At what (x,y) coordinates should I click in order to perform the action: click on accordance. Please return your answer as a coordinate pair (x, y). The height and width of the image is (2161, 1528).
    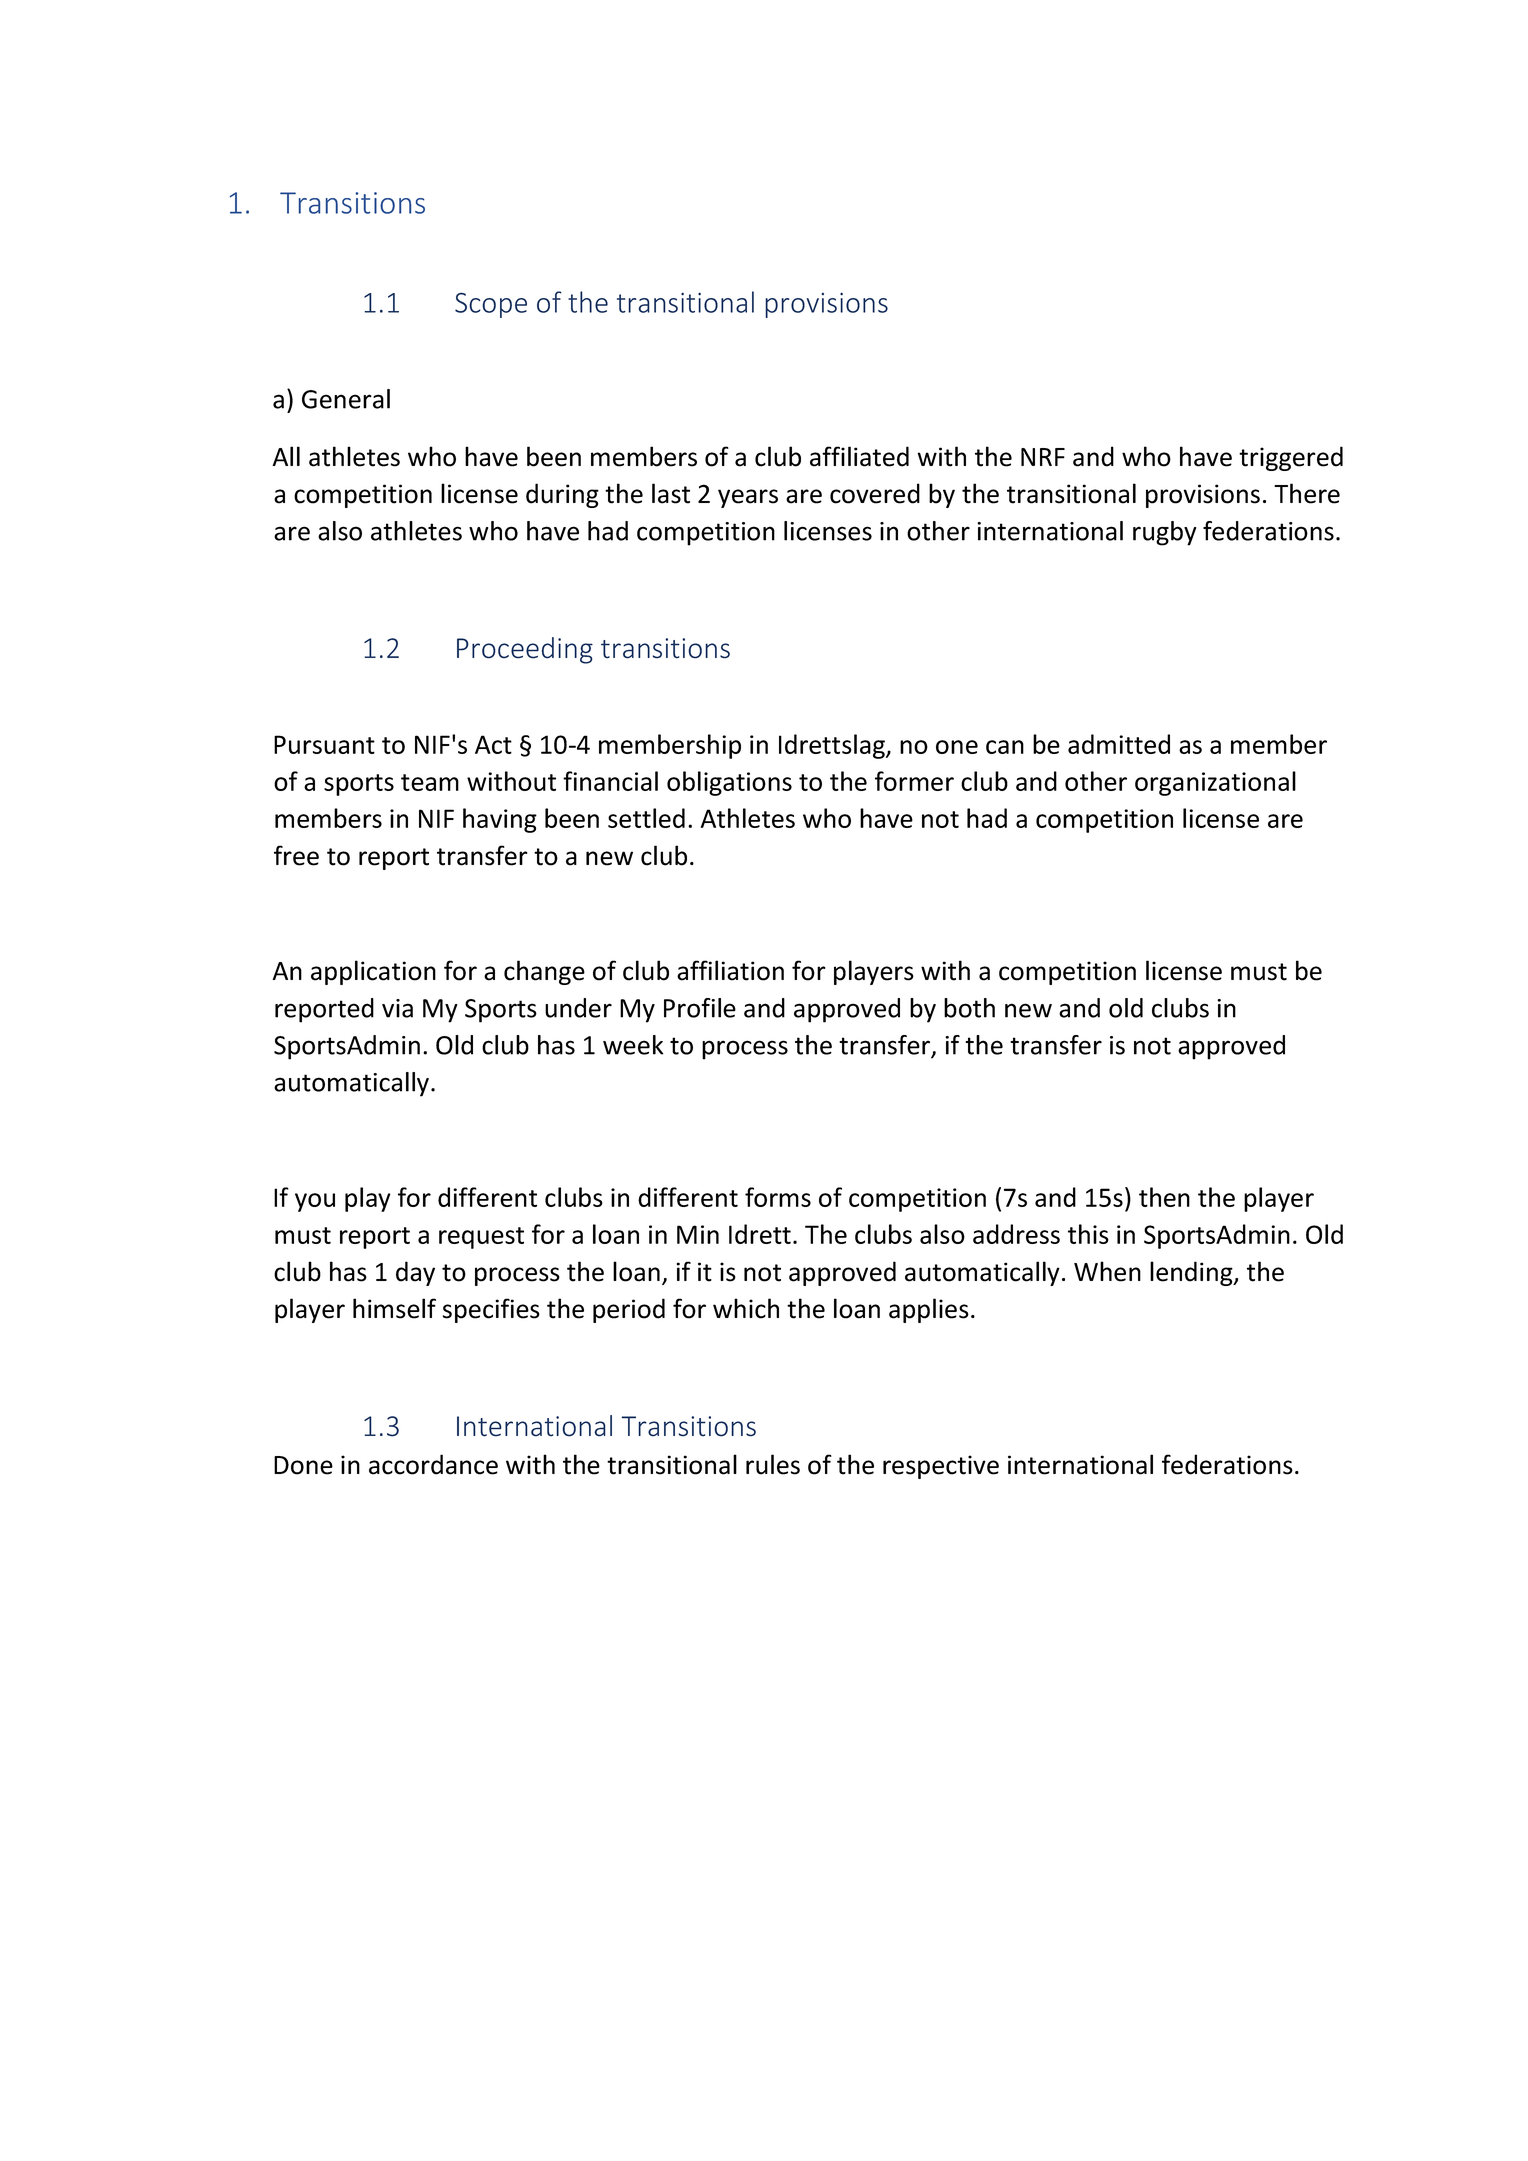
    Looking at the image, I should click on (433, 1464).
